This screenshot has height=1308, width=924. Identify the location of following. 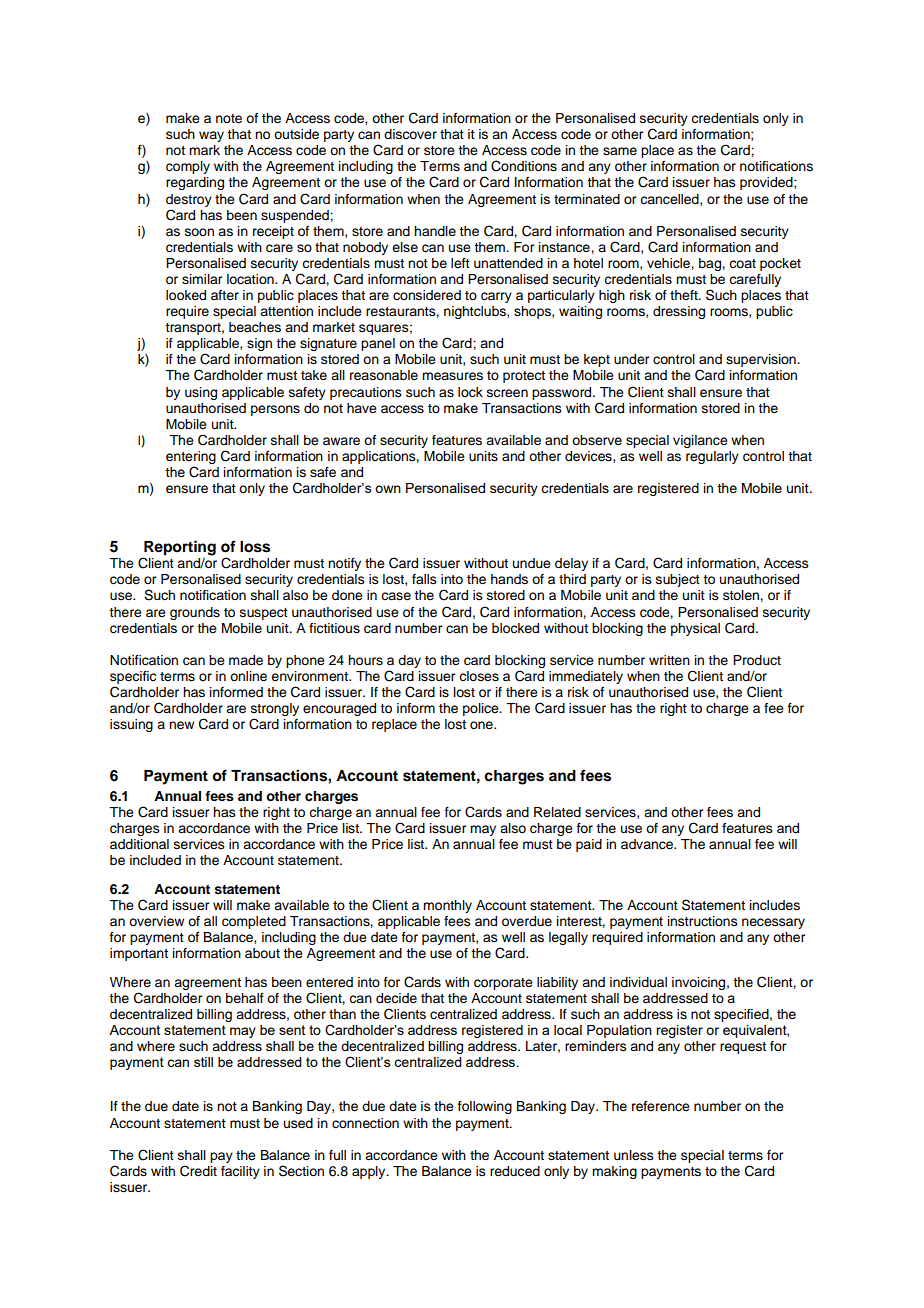
(485, 1107).
